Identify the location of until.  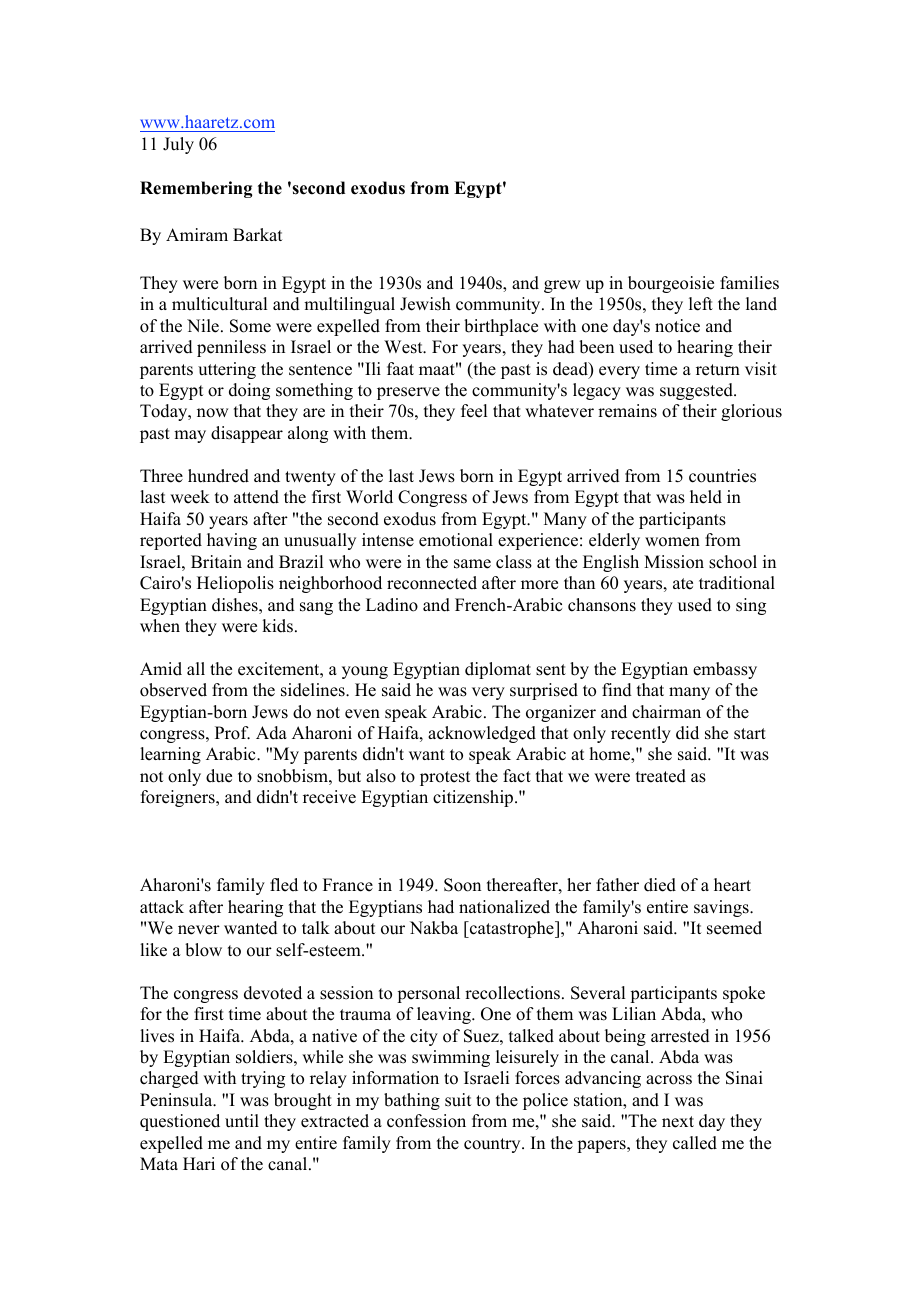
(242, 1121).
